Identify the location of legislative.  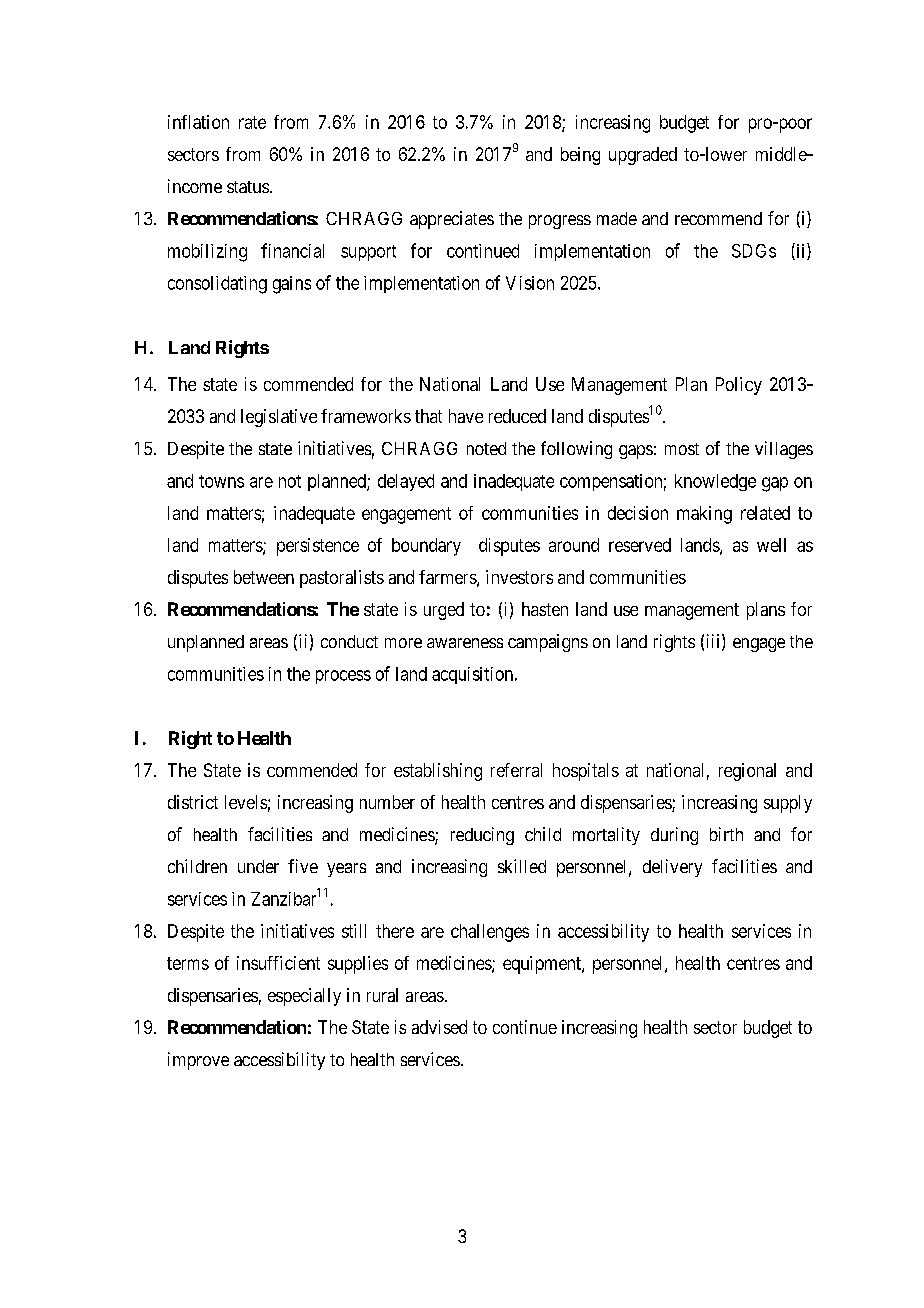
(279, 418).
